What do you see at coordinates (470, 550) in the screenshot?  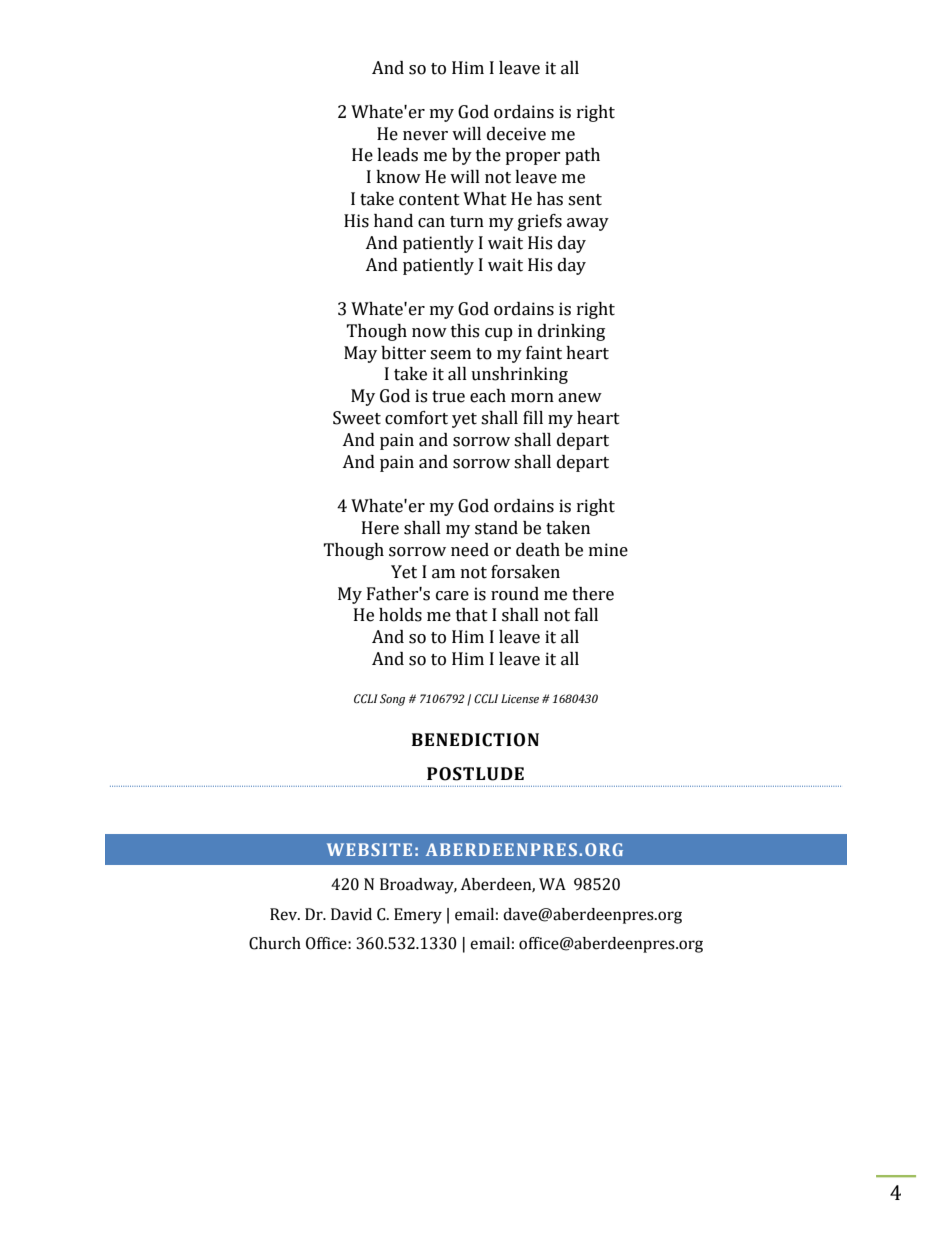 I see `need` at bounding box center [470, 550].
